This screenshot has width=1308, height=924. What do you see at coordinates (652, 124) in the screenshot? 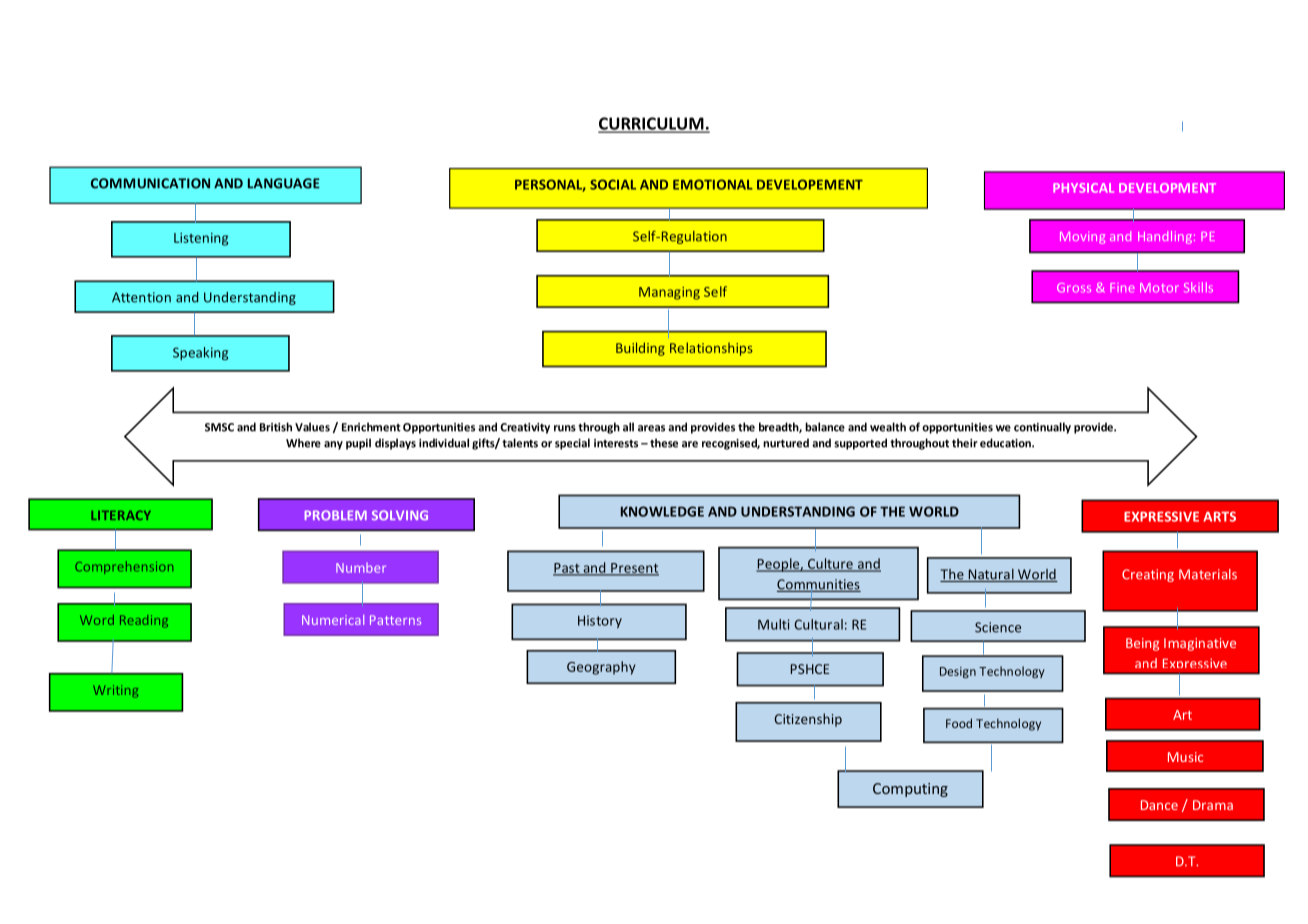
I see `CURRICULUM` at bounding box center [652, 124].
